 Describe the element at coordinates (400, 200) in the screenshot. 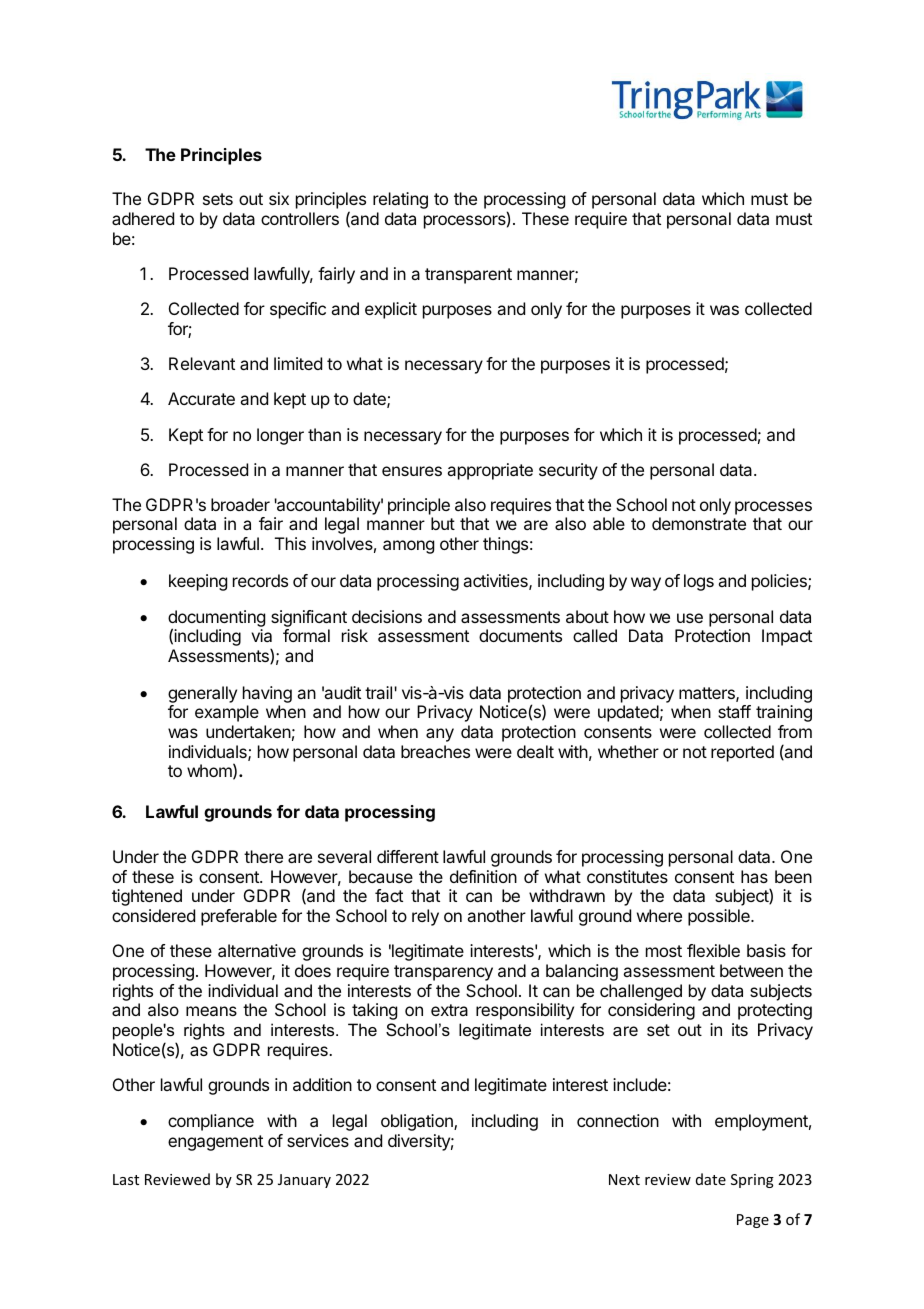

I see `relating` at that location.
